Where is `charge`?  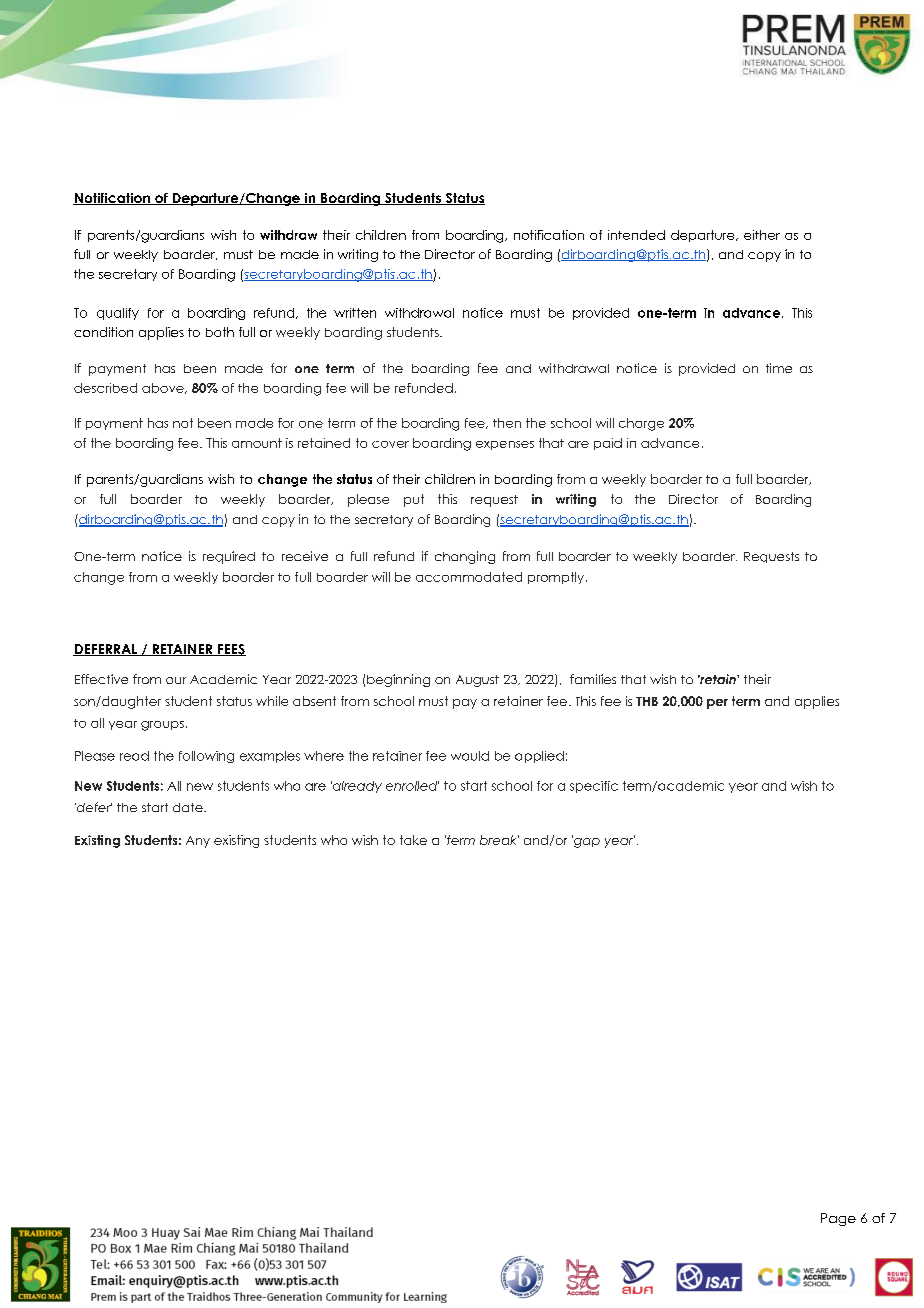 charge is located at coordinates (641, 424).
